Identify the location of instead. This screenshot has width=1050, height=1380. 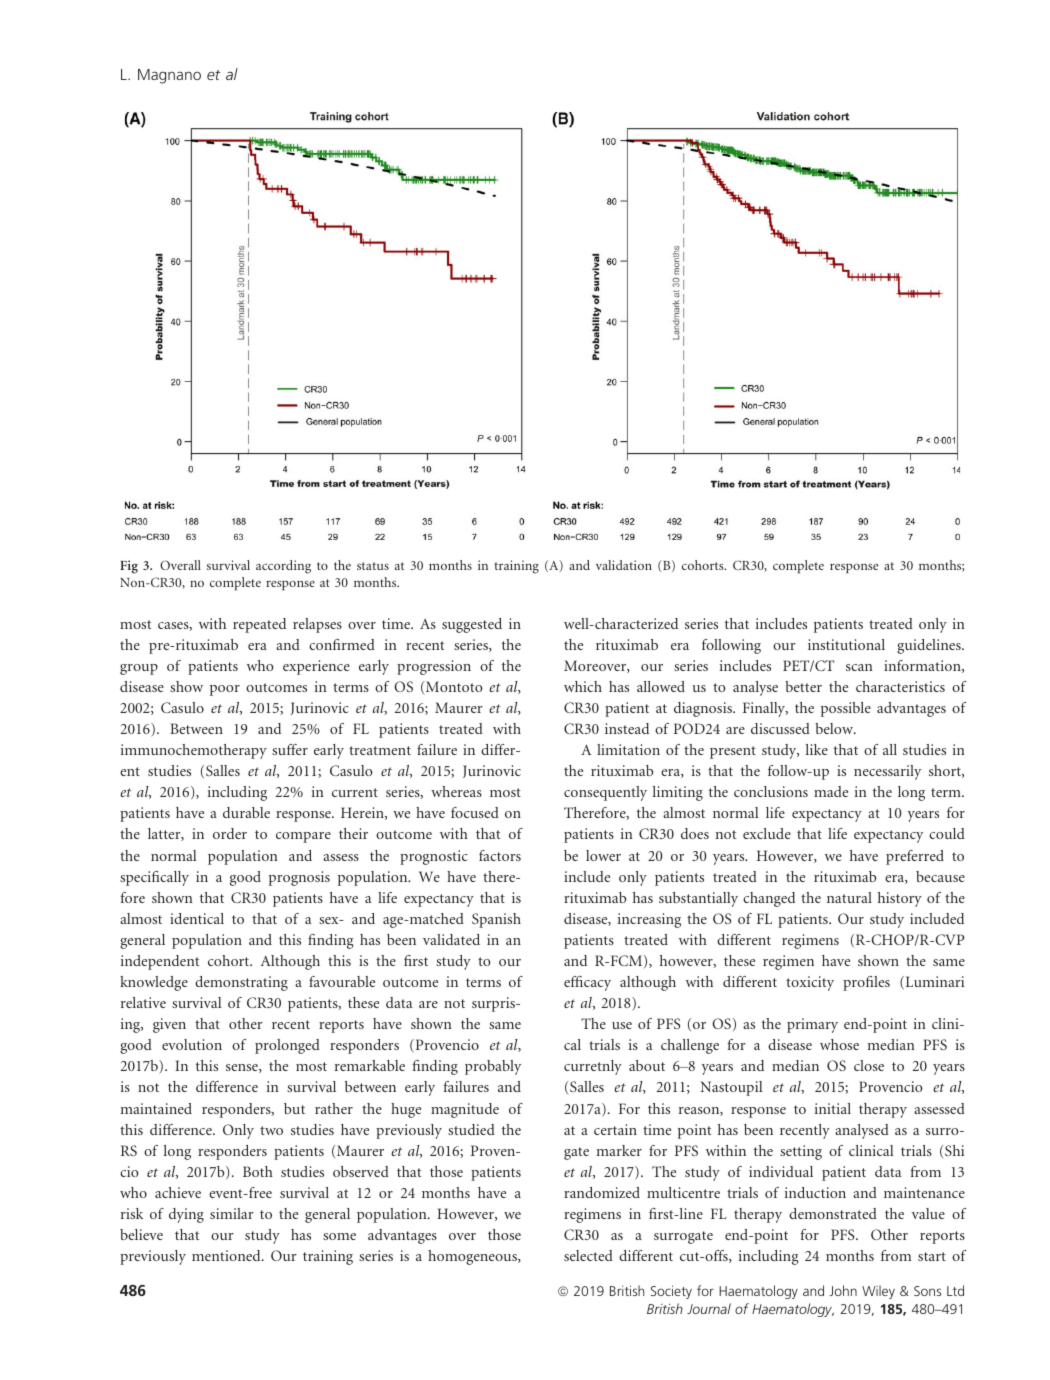
(627, 728).
